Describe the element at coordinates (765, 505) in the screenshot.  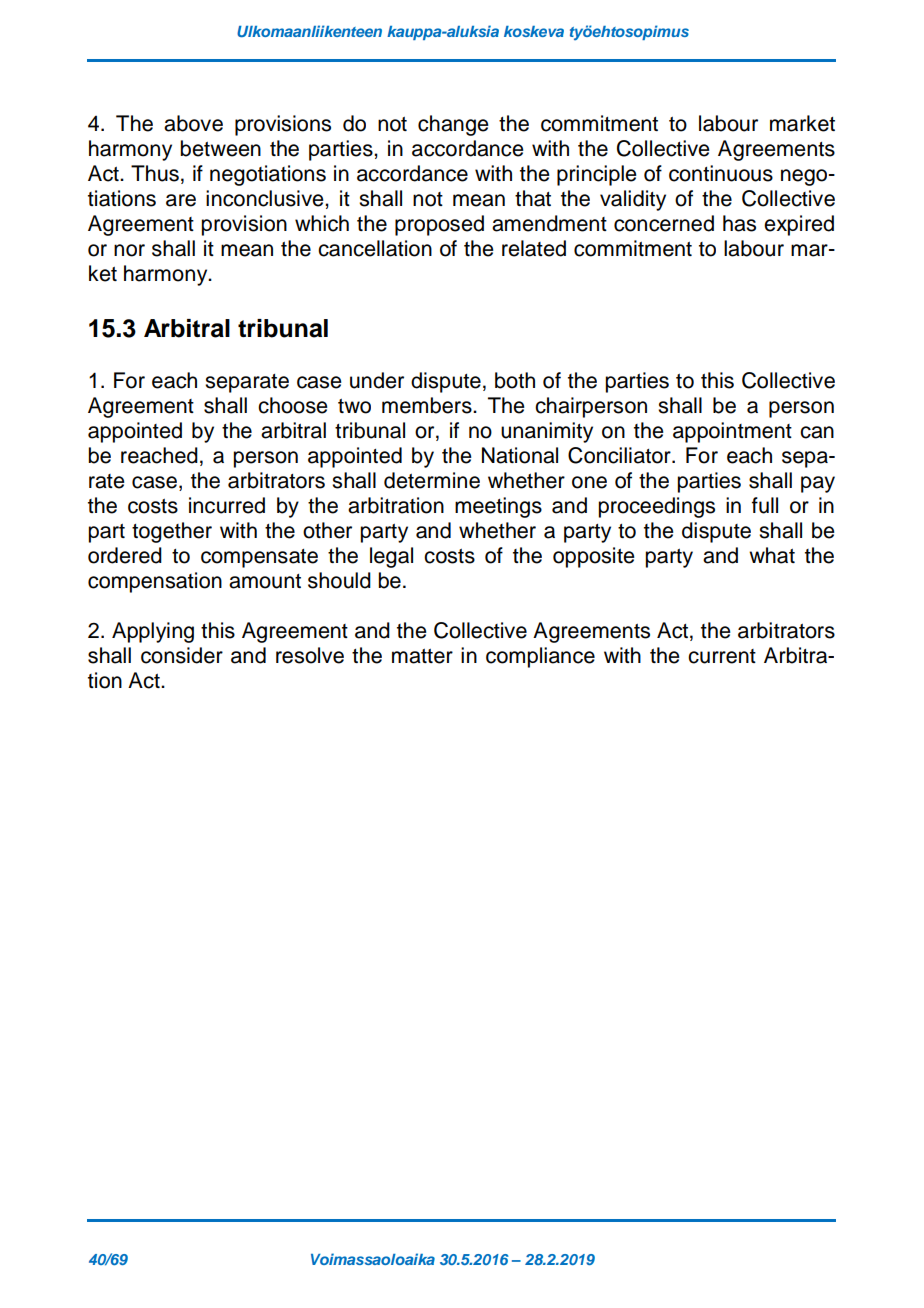
I see `full` at that location.
